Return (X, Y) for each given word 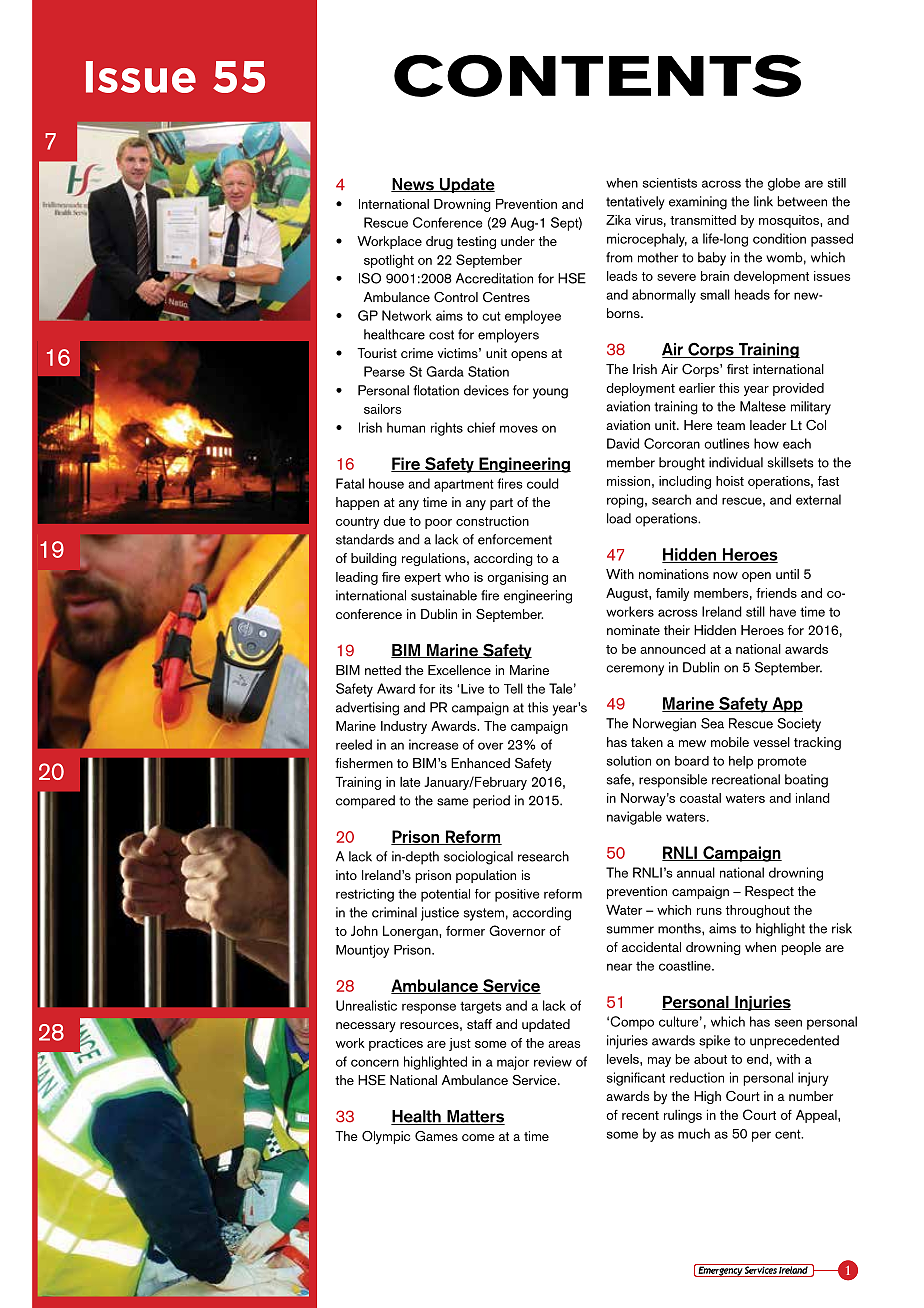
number (811, 1096)
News (413, 185)
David (623, 443)
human (406, 427)
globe (784, 184)
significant (636, 1079)
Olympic (386, 1138)
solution (629, 761)
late (410, 782)
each (797, 443)
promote (782, 762)
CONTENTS (597, 76)
